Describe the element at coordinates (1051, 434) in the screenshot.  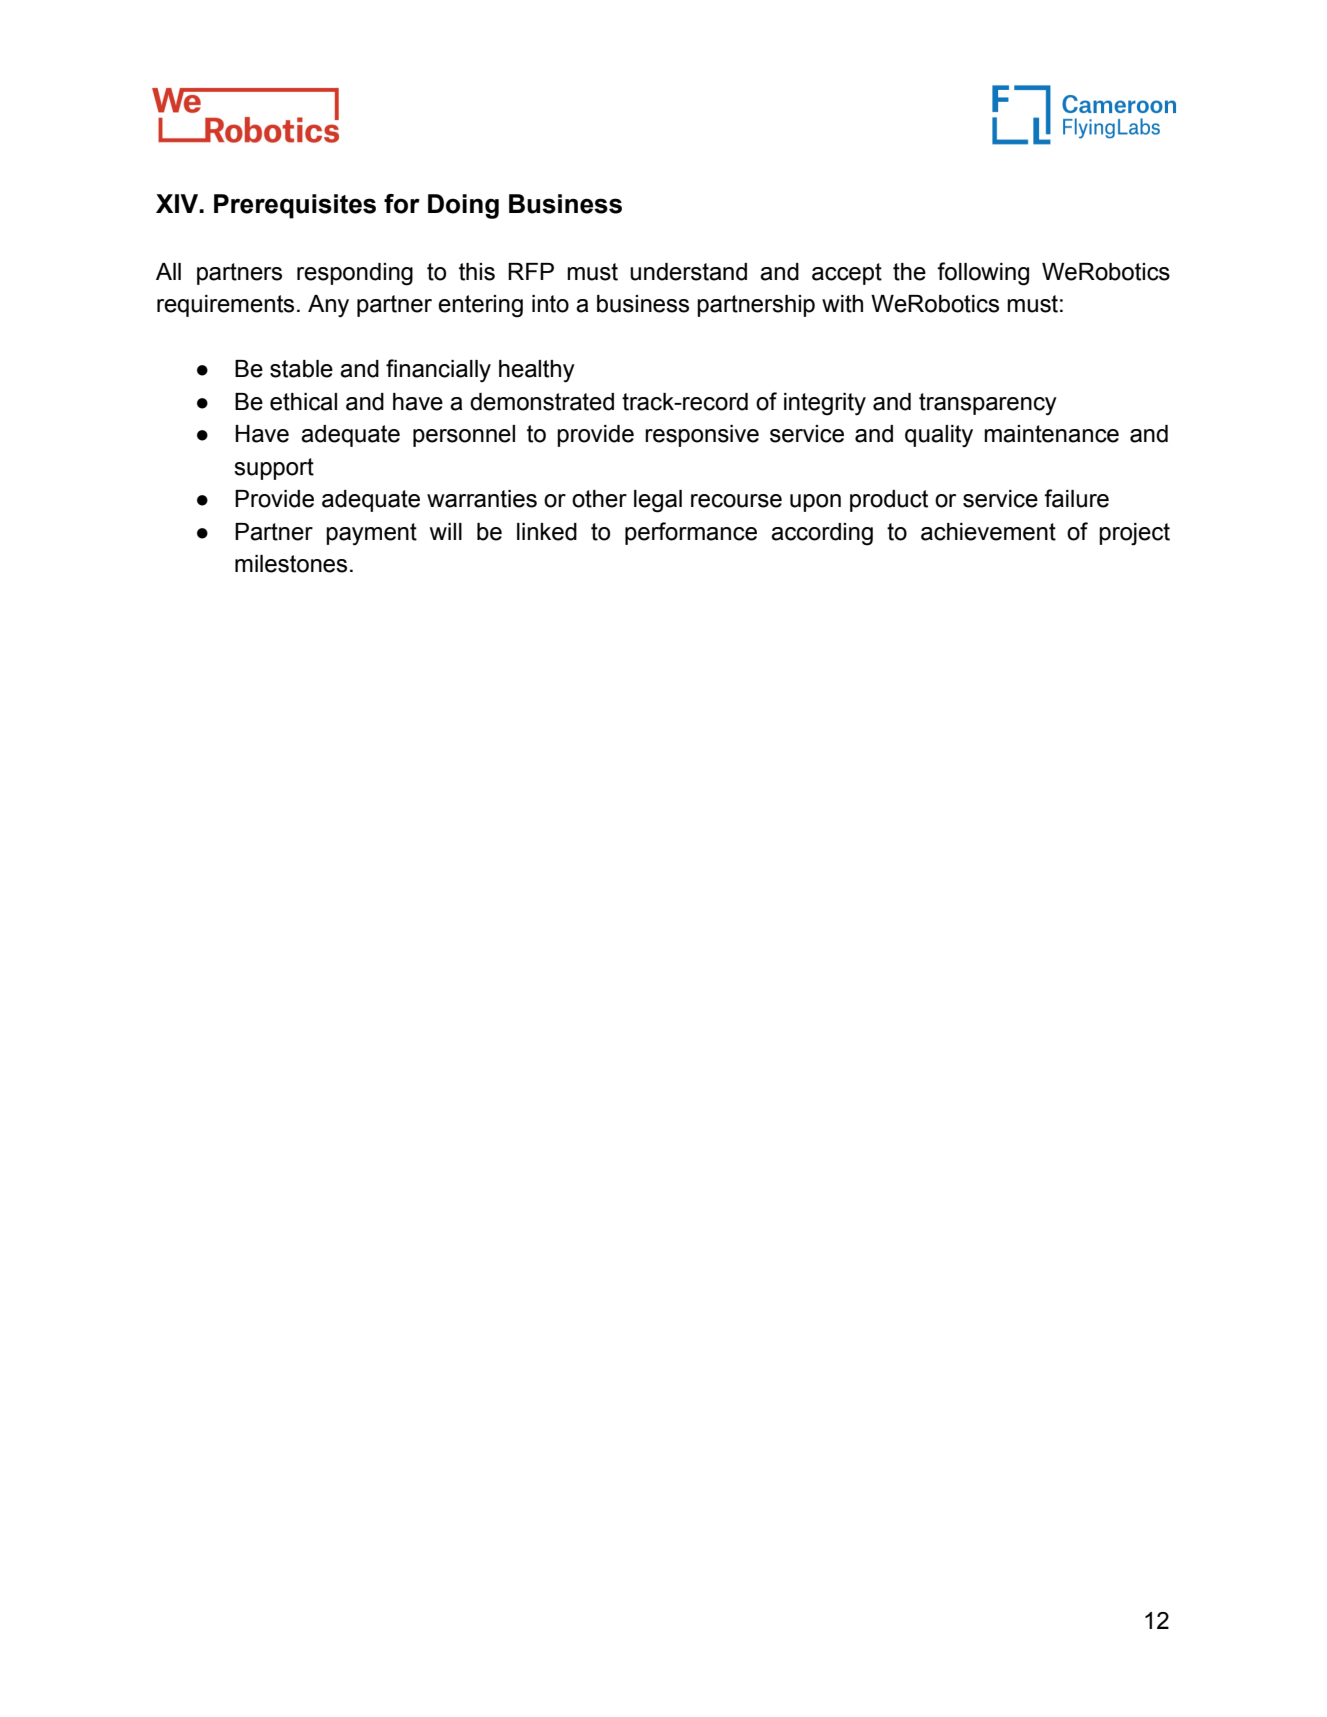
I see `maintenance` at that location.
